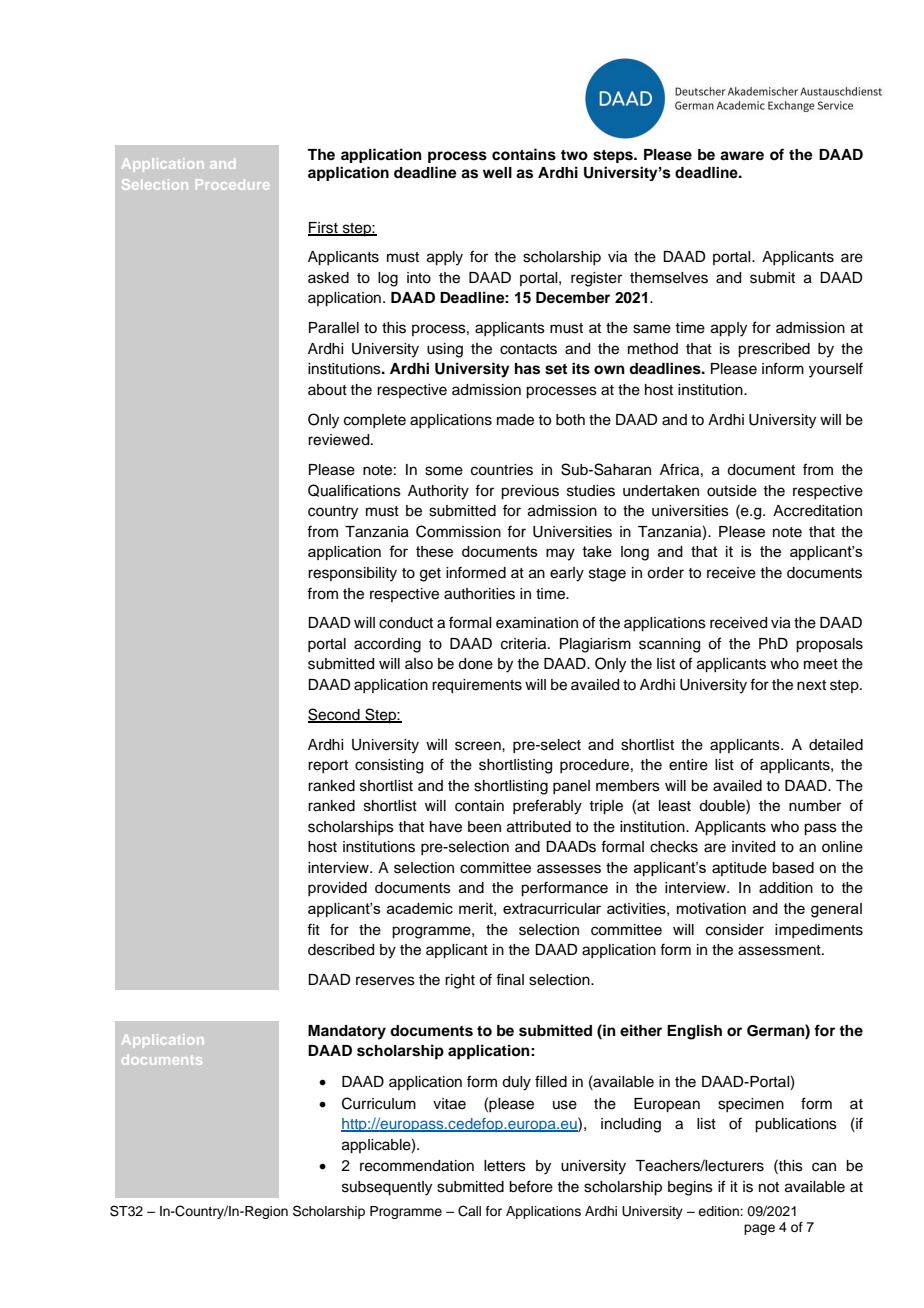 The image size is (924, 1308). Describe the element at coordinates (324, 228) in the screenshot. I see `First` at that location.
